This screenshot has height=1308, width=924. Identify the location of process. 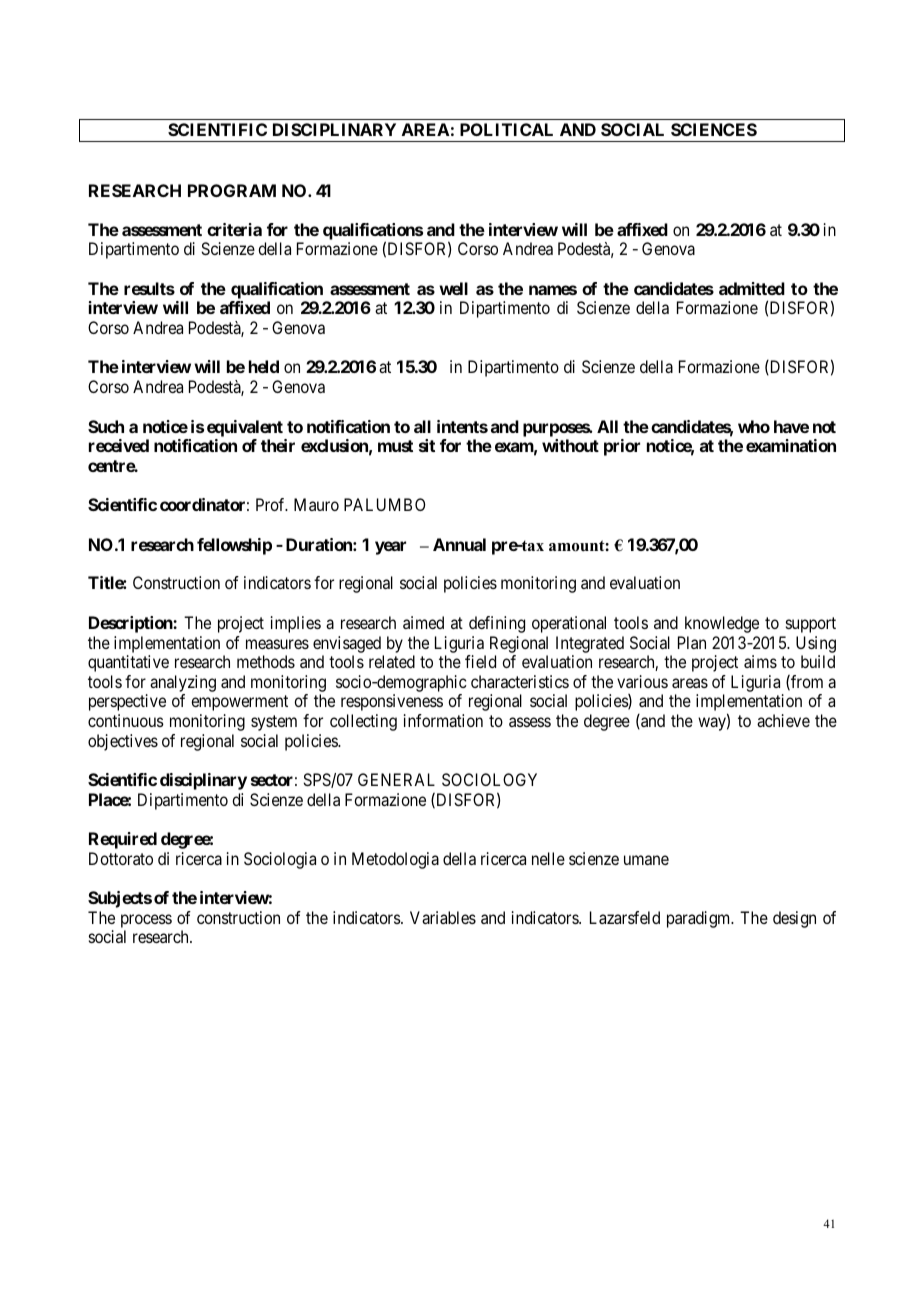
(146, 921).
